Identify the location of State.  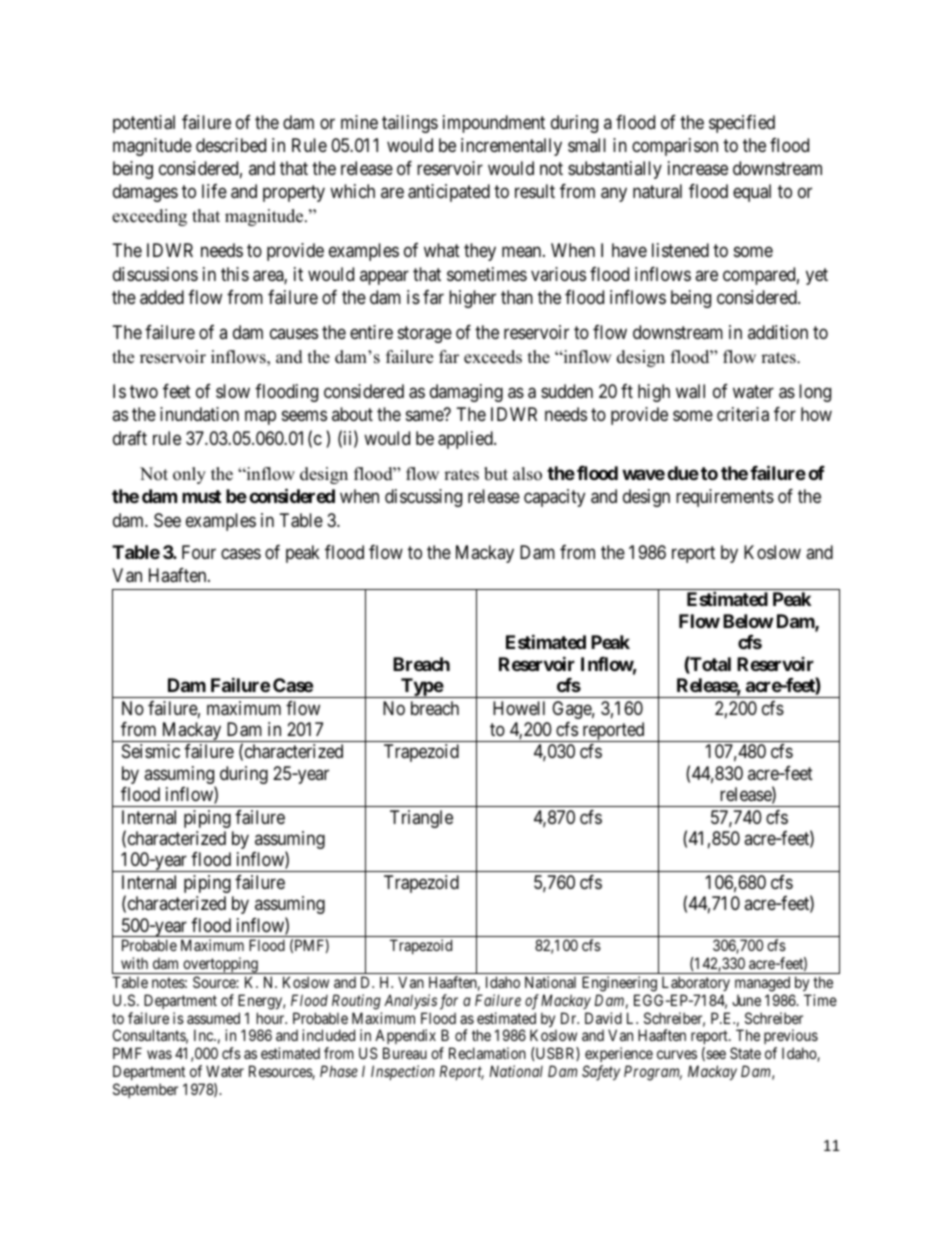
(745, 1053).
